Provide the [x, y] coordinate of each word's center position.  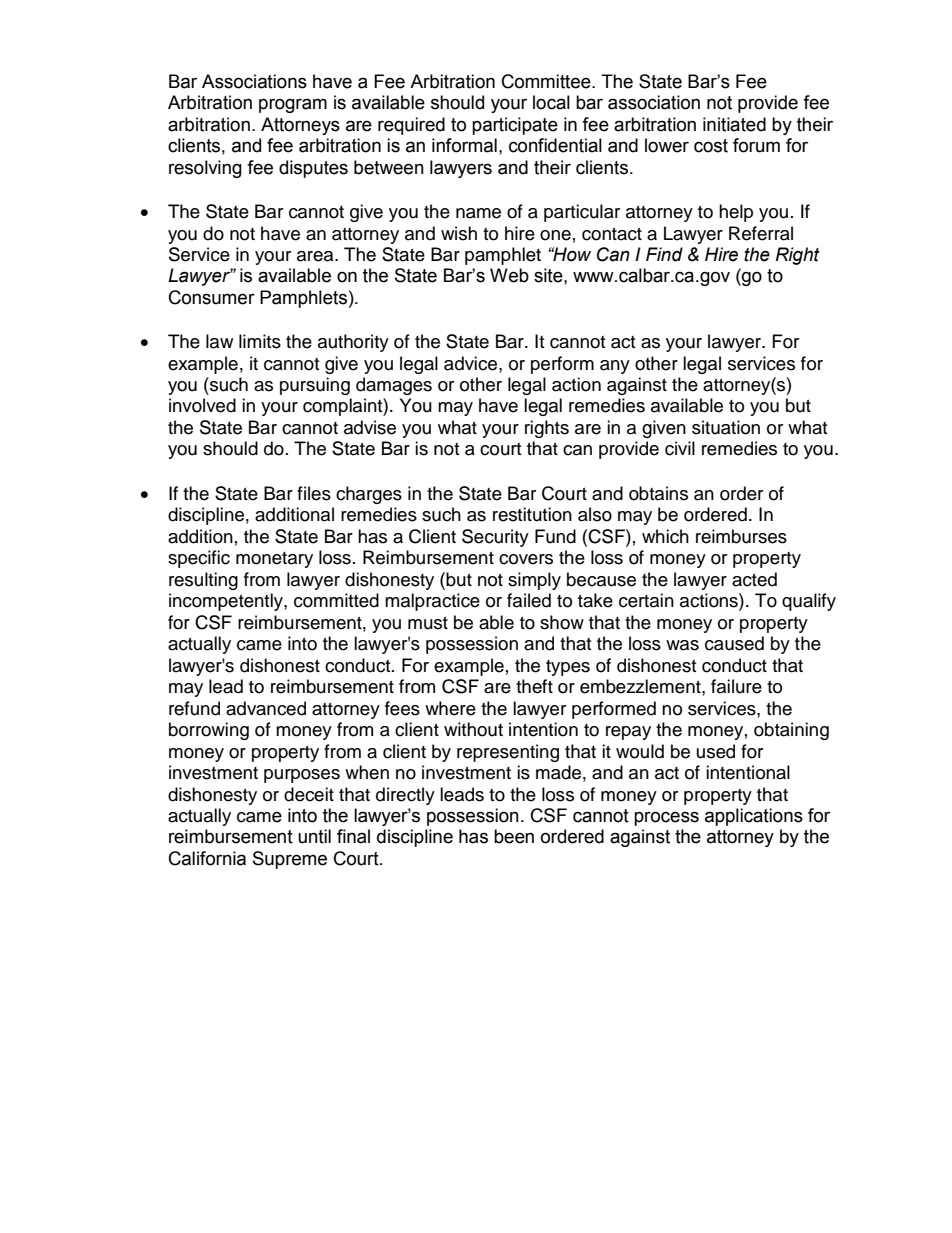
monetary [274, 560]
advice [472, 363]
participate [515, 126]
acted [754, 579]
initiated [734, 124]
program [293, 105]
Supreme [290, 860]
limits [260, 341]
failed [529, 600]
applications [754, 817]
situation [726, 427]
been [514, 836]
